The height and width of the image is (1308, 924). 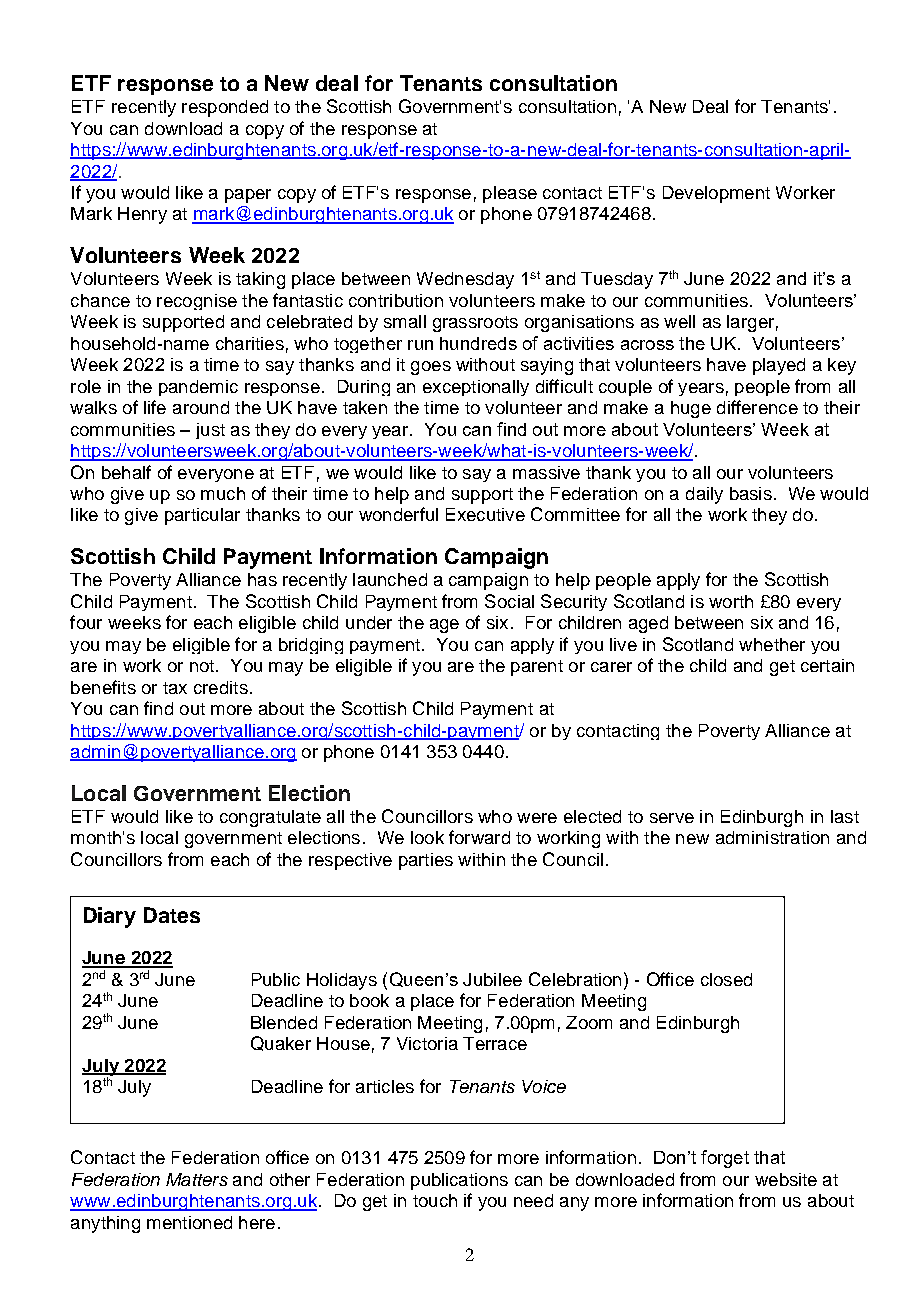 What do you see at coordinates (225, 108) in the image?
I see `responded` at bounding box center [225, 108].
